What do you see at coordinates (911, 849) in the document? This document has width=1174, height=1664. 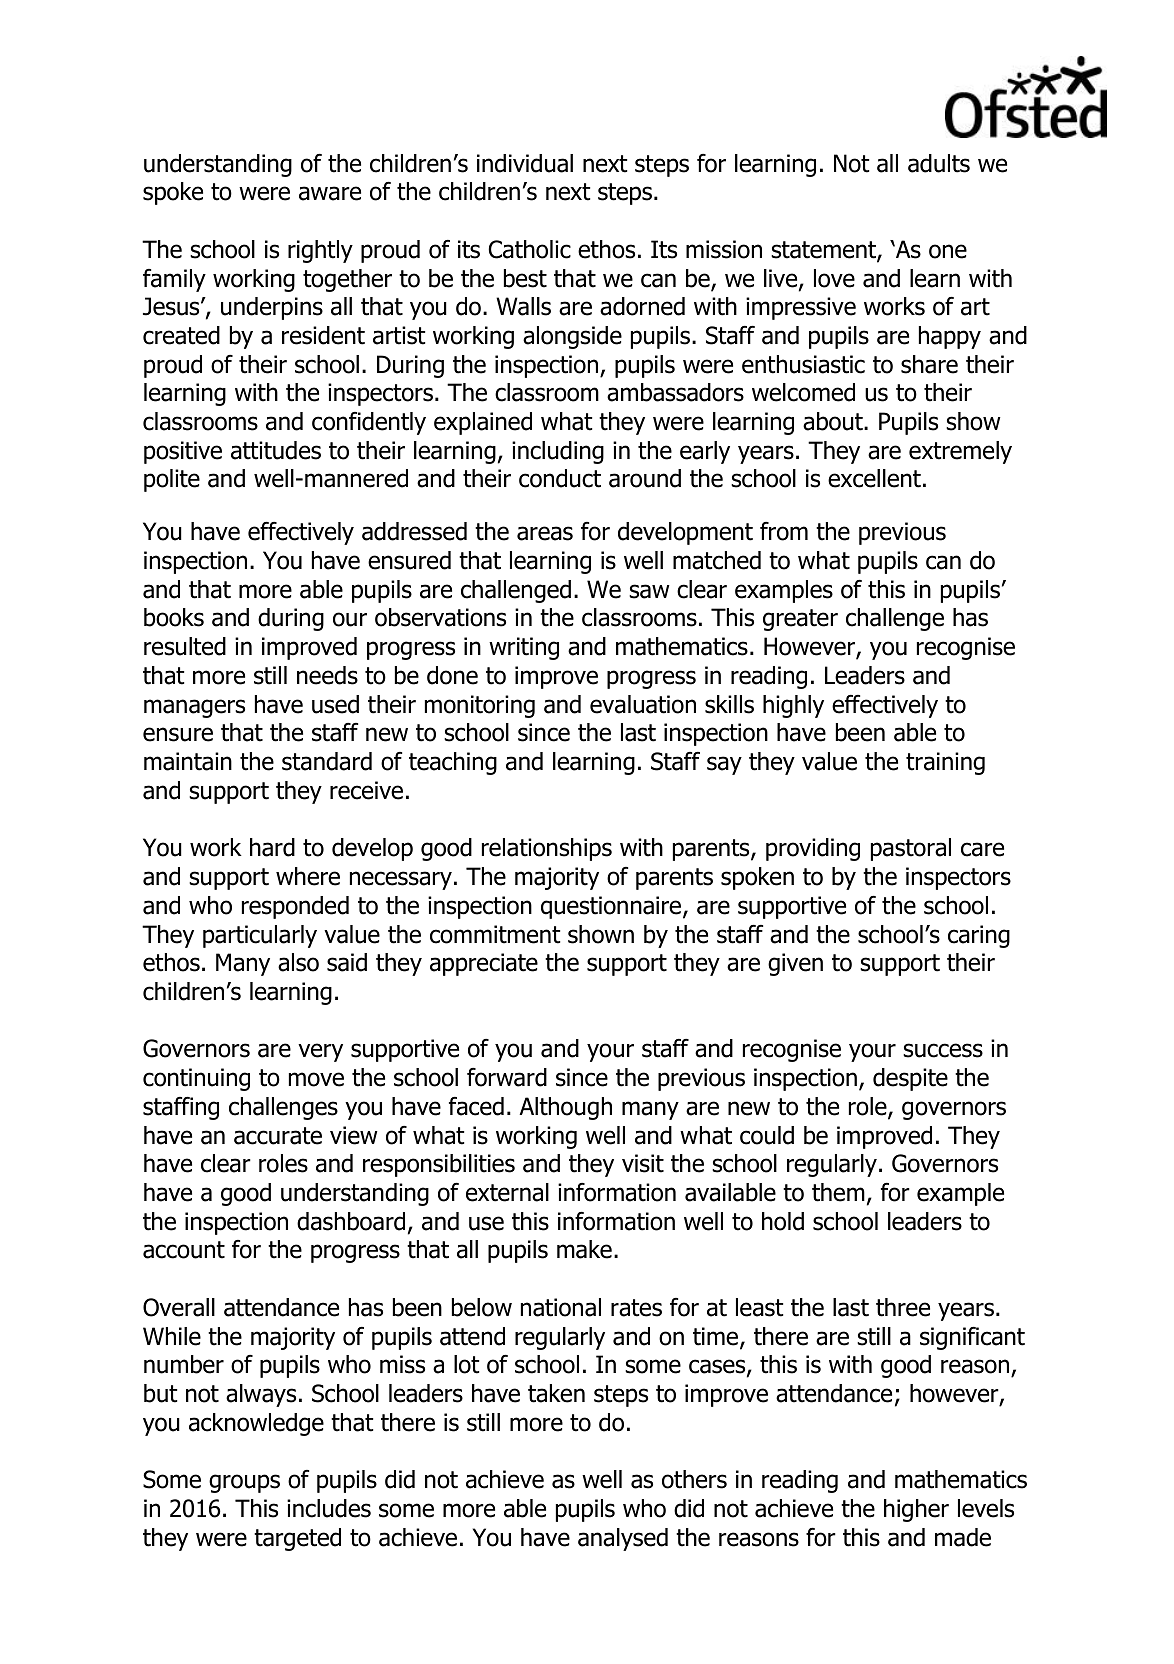 I see `pastoral` at bounding box center [911, 849].
